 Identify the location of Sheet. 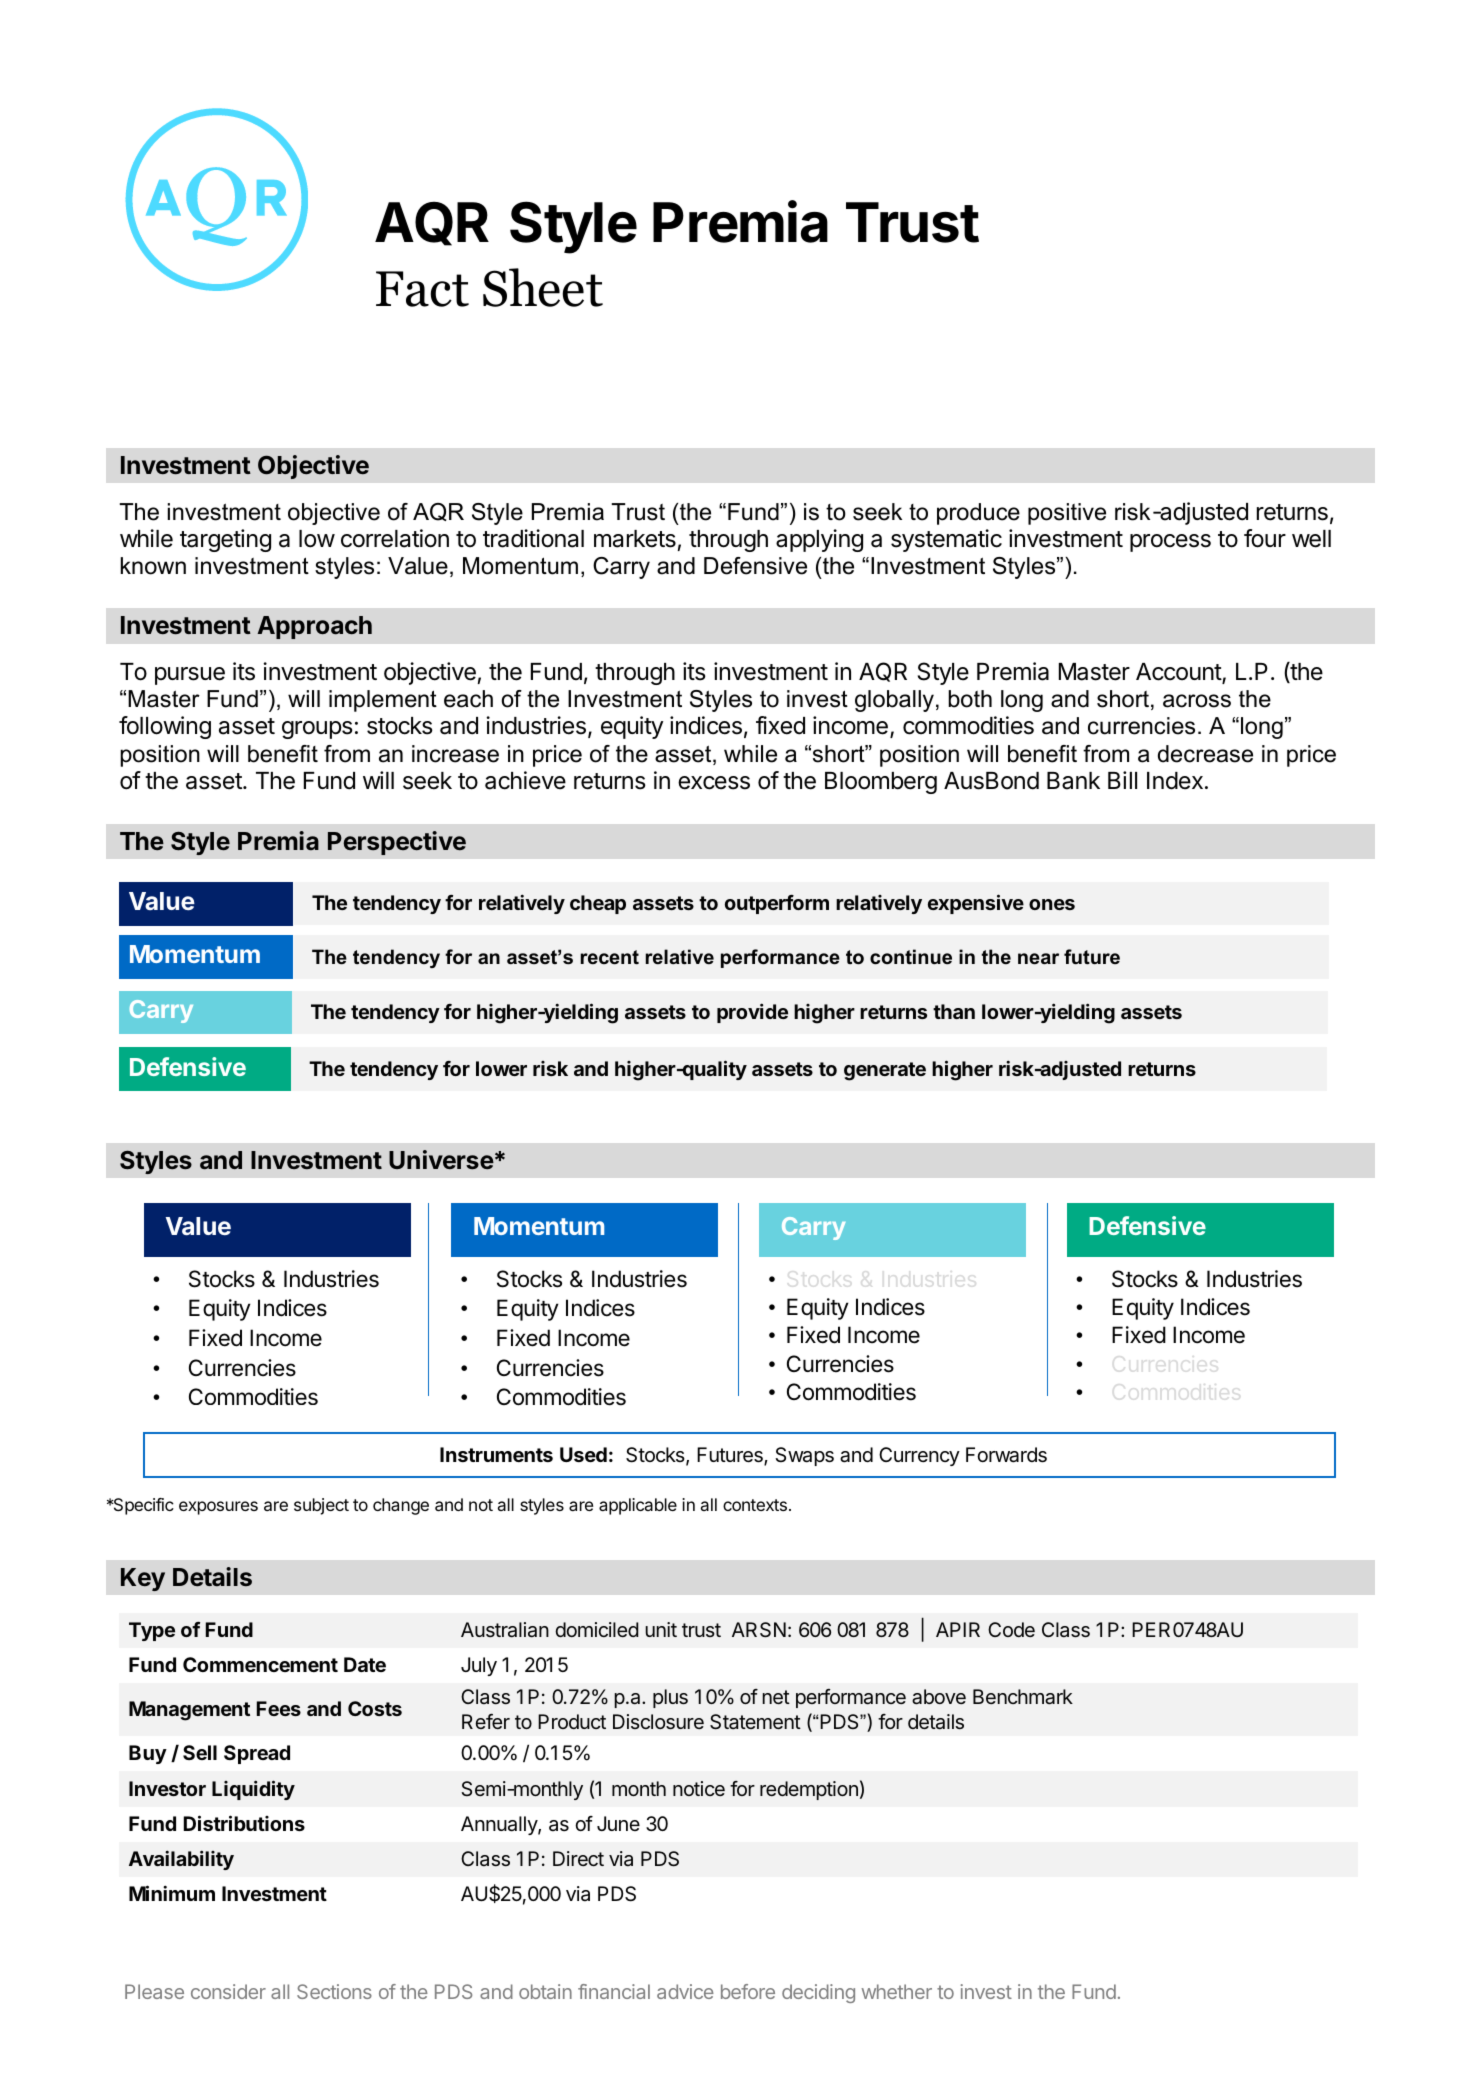
(543, 287).
